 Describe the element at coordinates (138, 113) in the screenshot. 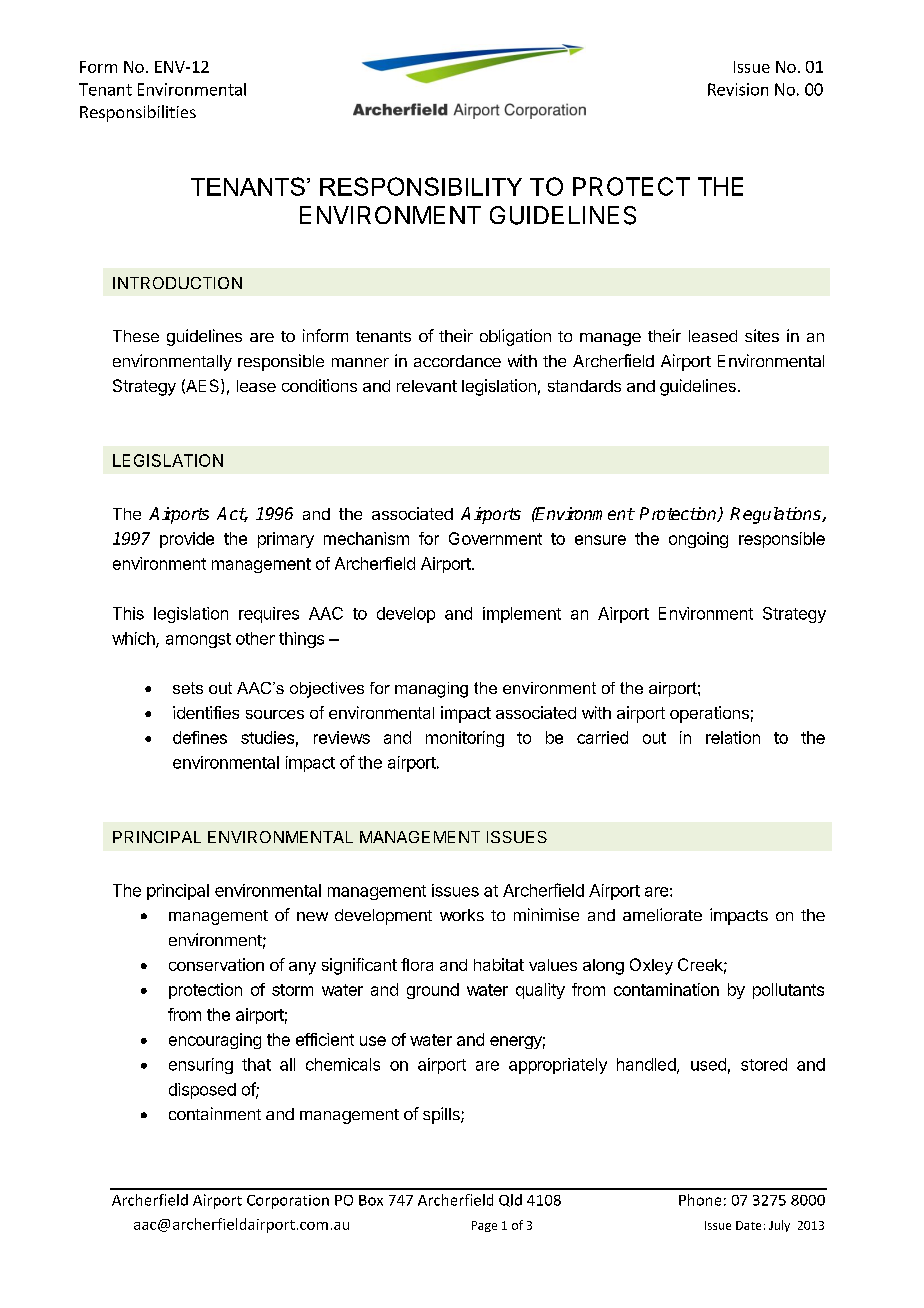

I see `Responsibilities` at that location.
